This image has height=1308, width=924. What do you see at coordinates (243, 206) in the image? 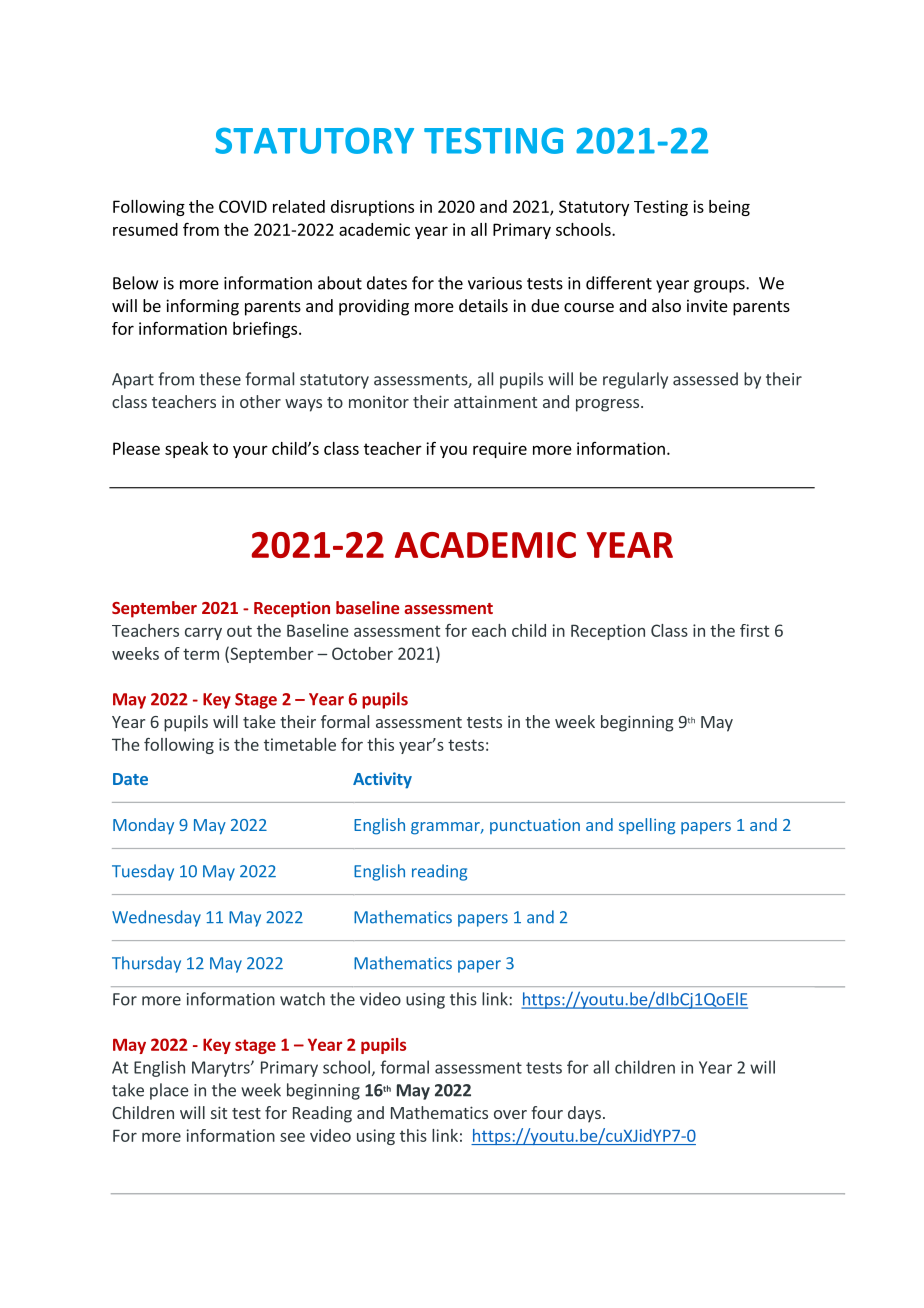
I see `COVID` at bounding box center [243, 206].
